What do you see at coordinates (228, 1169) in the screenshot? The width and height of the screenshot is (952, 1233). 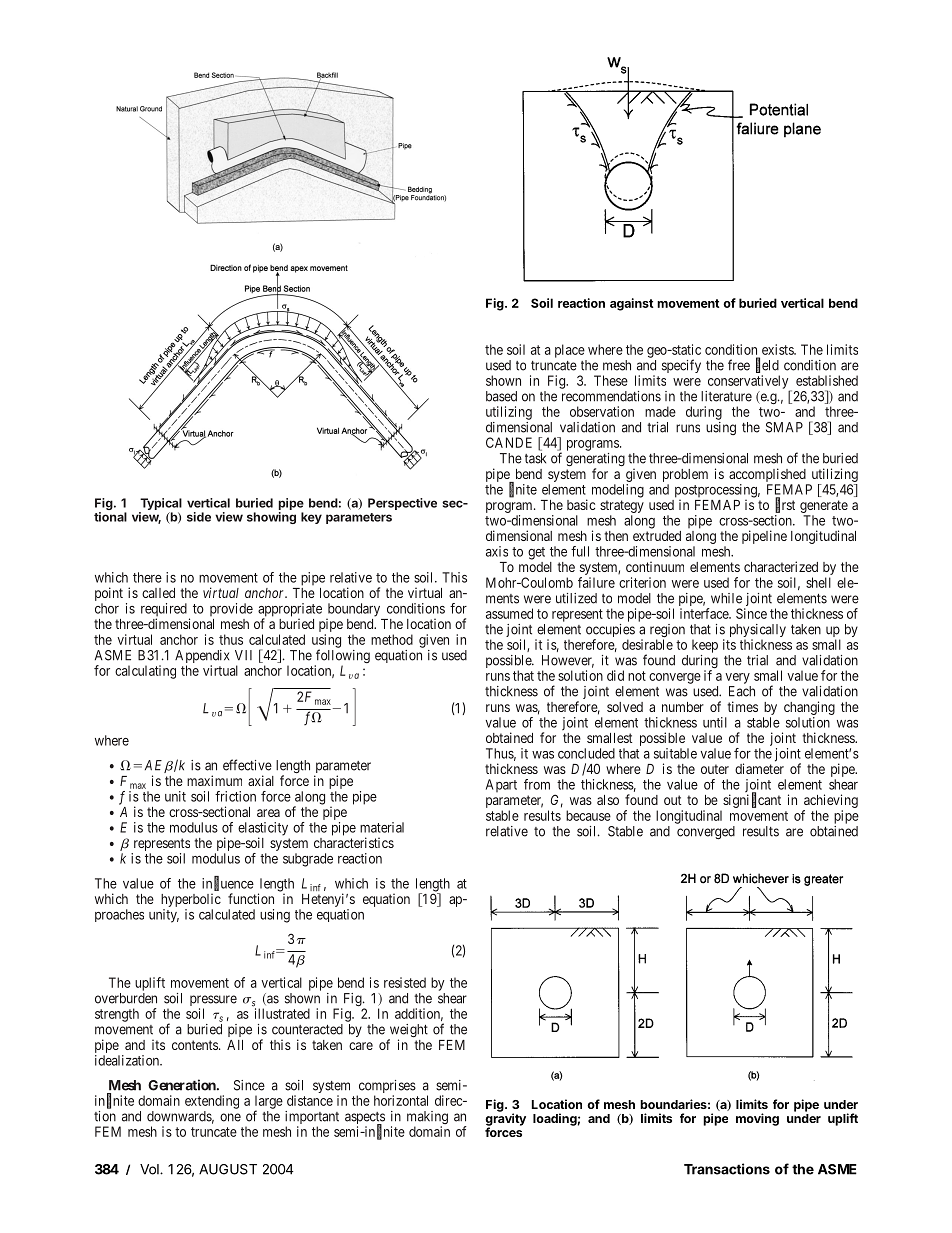 I see `AUGUST` at bounding box center [228, 1169].
